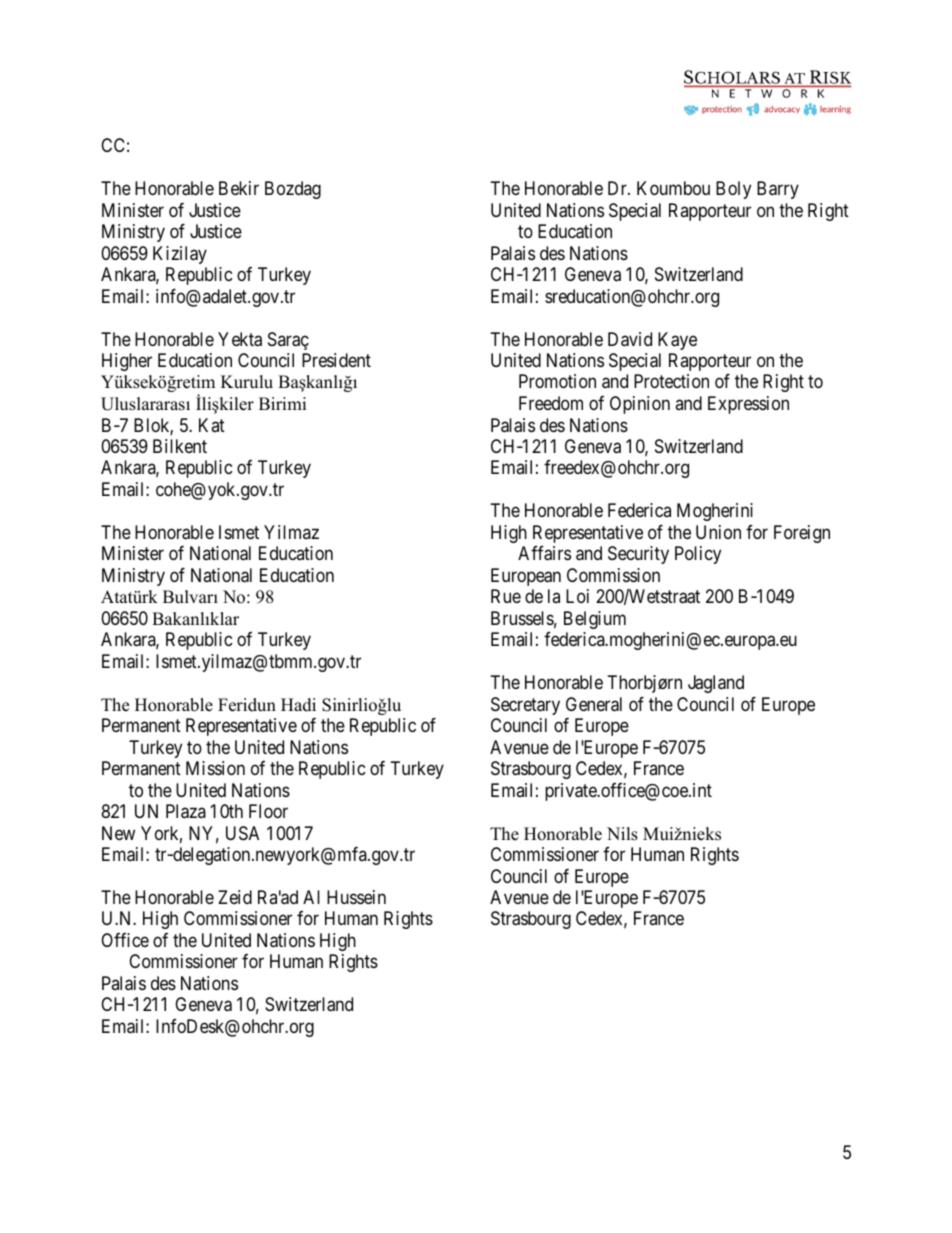  I want to click on USA, so click(242, 833).
